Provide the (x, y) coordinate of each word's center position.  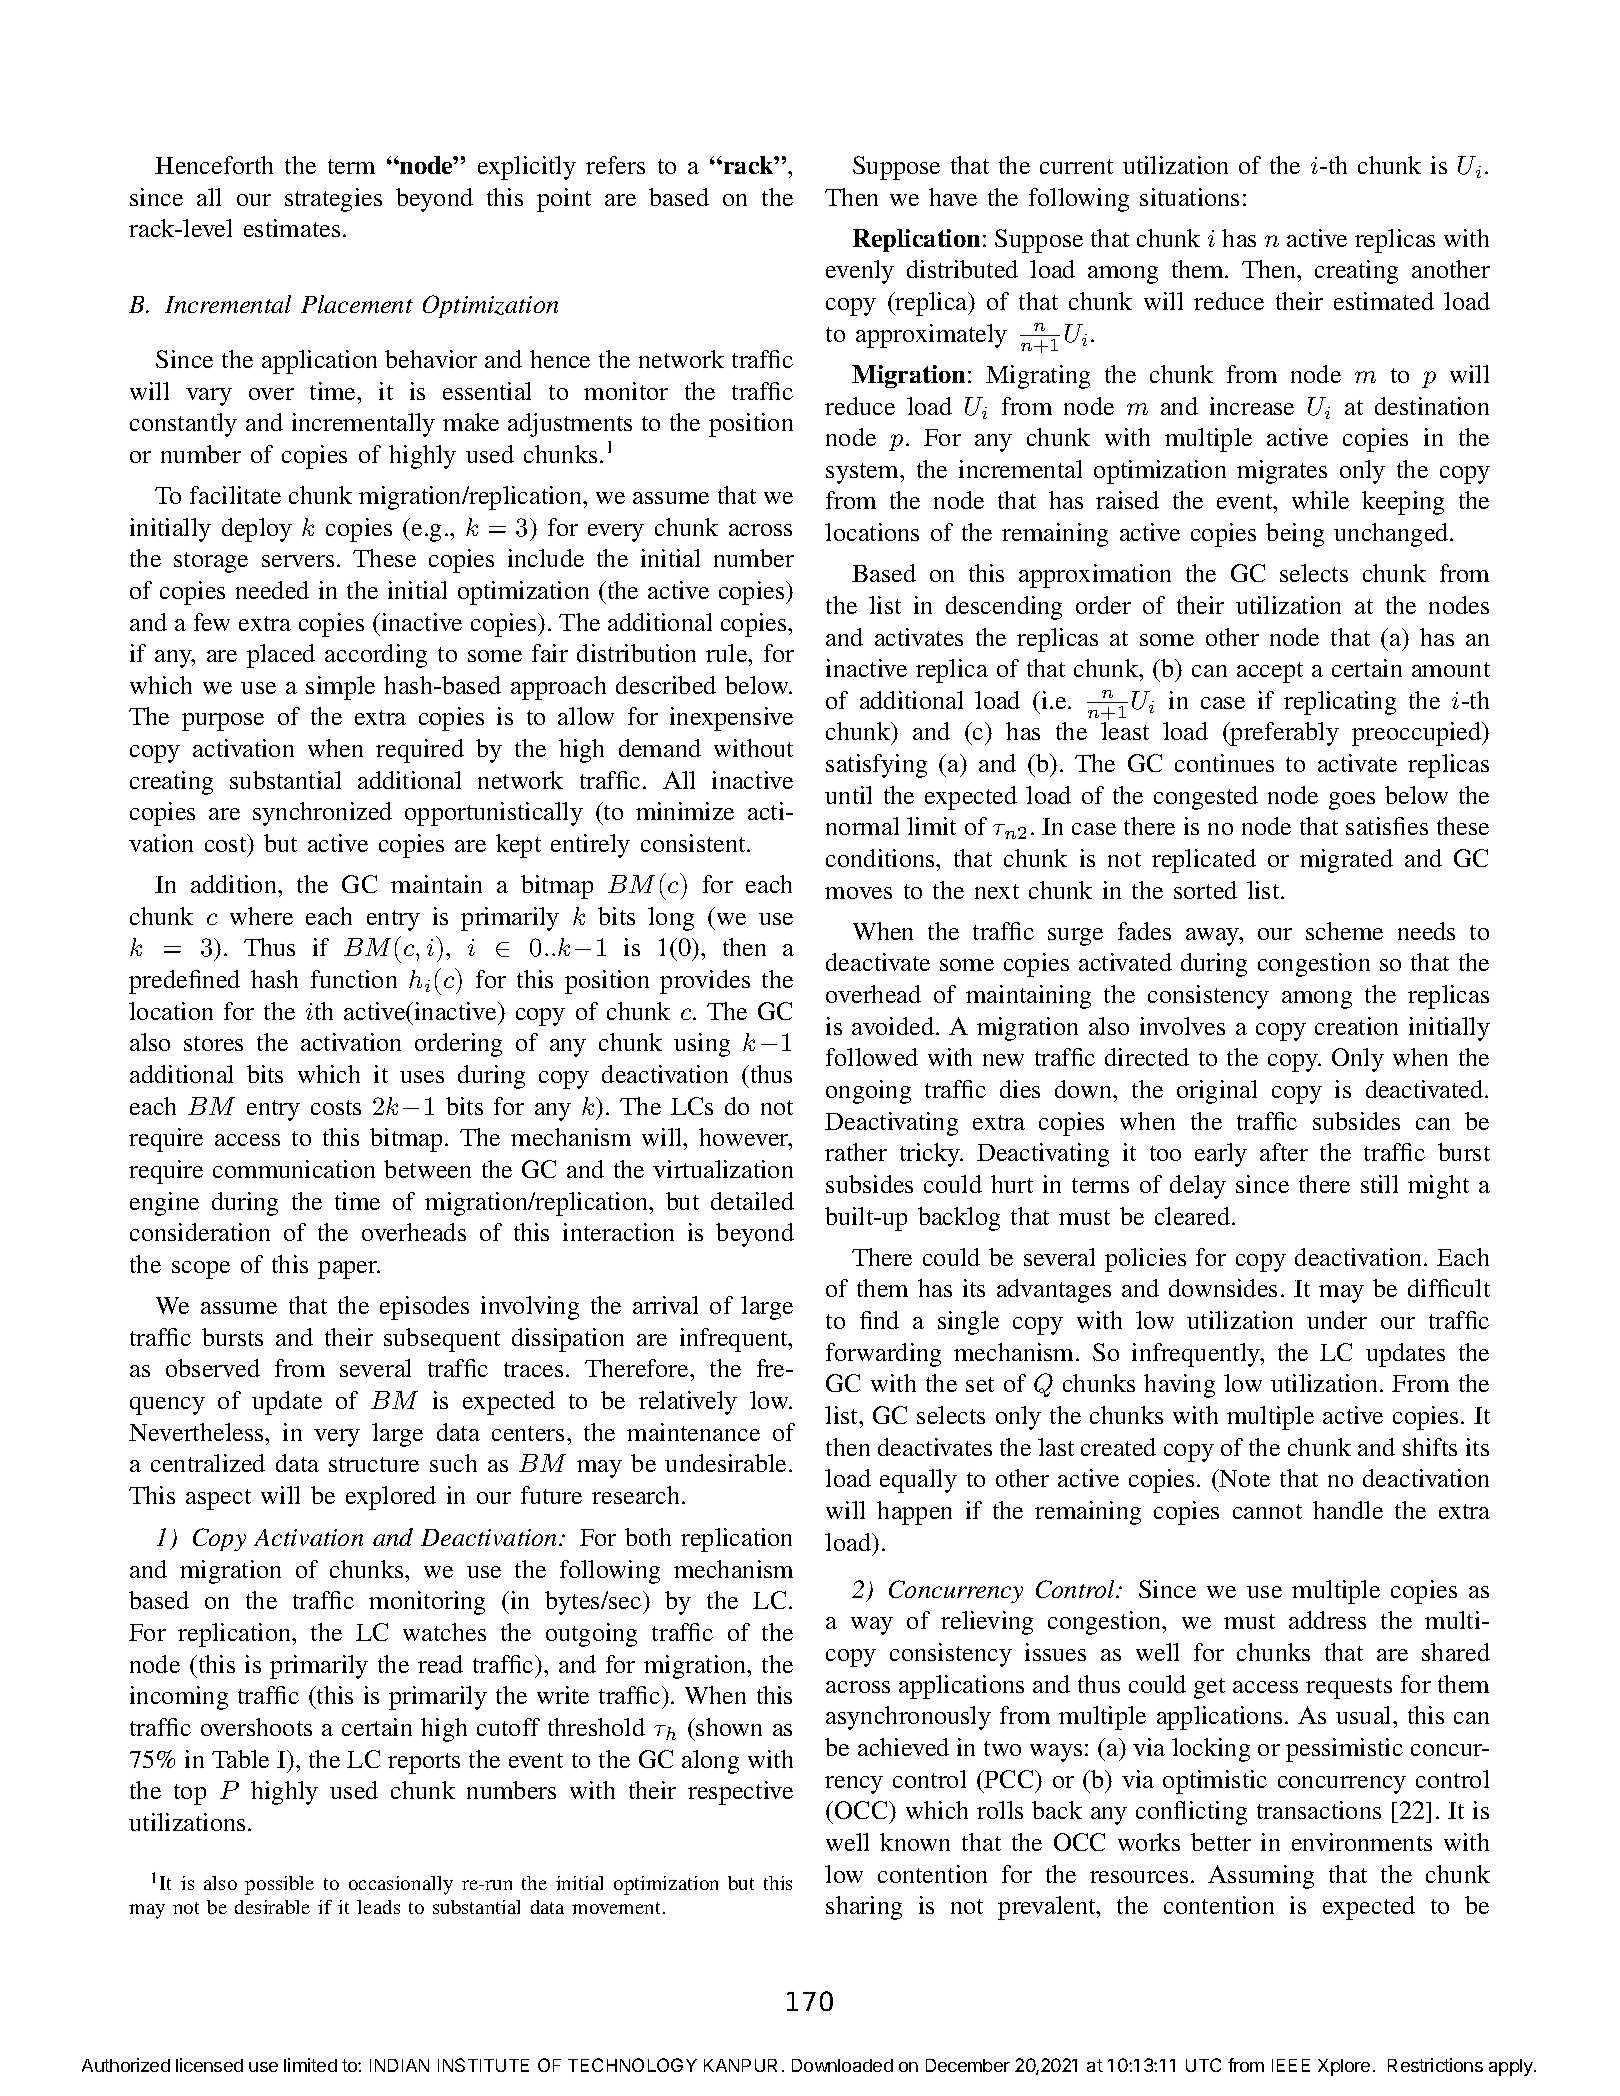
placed (281, 656)
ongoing (868, 1092)
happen (914, 1513)
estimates (292, 228)
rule (728, 653)
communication (294, 1169)
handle (1348, 1510)
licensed (209, 2065)
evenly (860, 272)
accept (1270, 672)
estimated (1384, 301)
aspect (218, 1499)
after (1284, 1152)
